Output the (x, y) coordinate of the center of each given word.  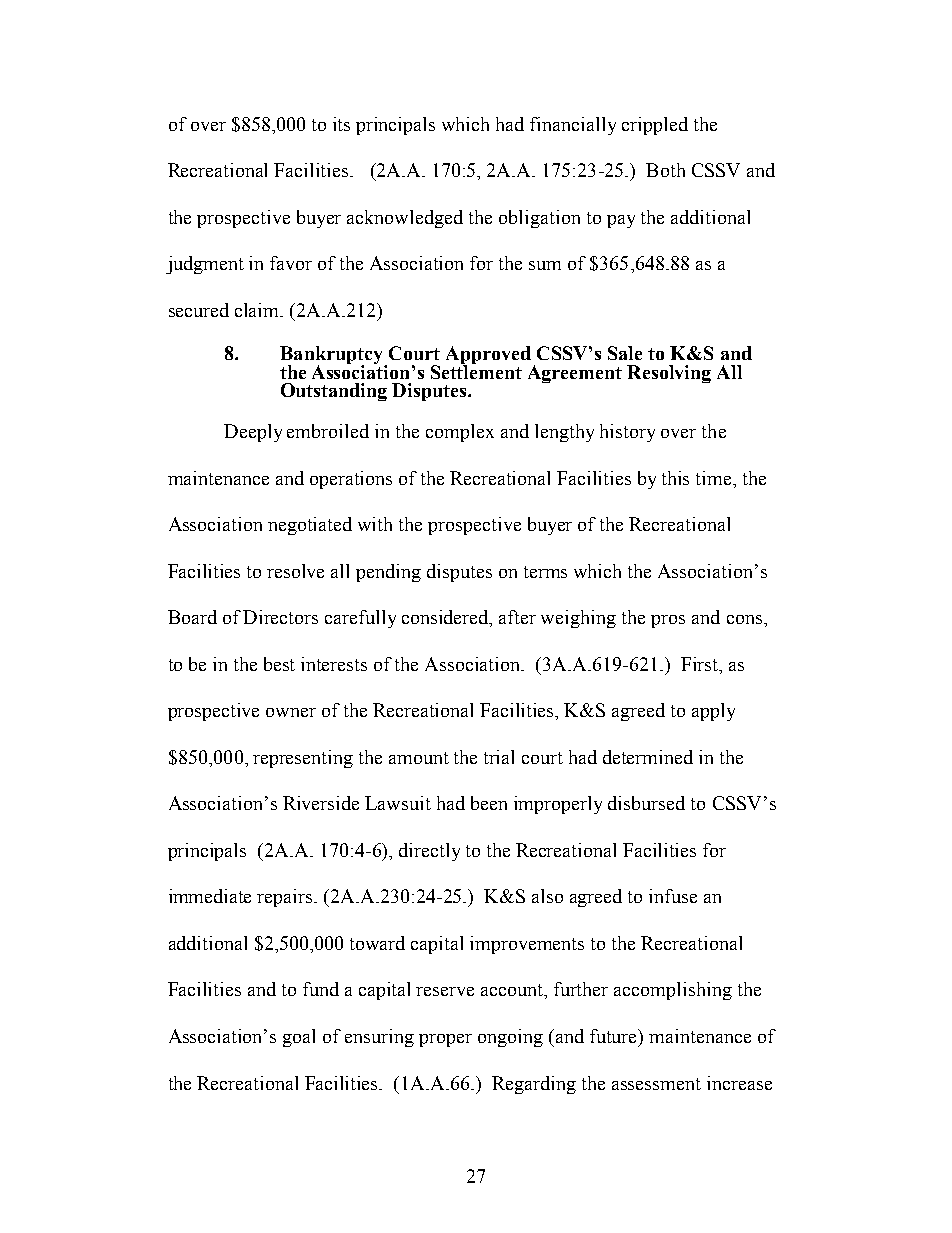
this (675, 478)
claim (258, 310)
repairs (286, 898)
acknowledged (405, 219)
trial (499, 757)
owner (291, 712)
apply (713, 712)
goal (299, 1038)
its (341, 124)
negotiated (310, 526)
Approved (488, 356)
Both (665, 170)
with (375, 524)
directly (429, 852)
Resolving (669, 374)
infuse (673, 896)
